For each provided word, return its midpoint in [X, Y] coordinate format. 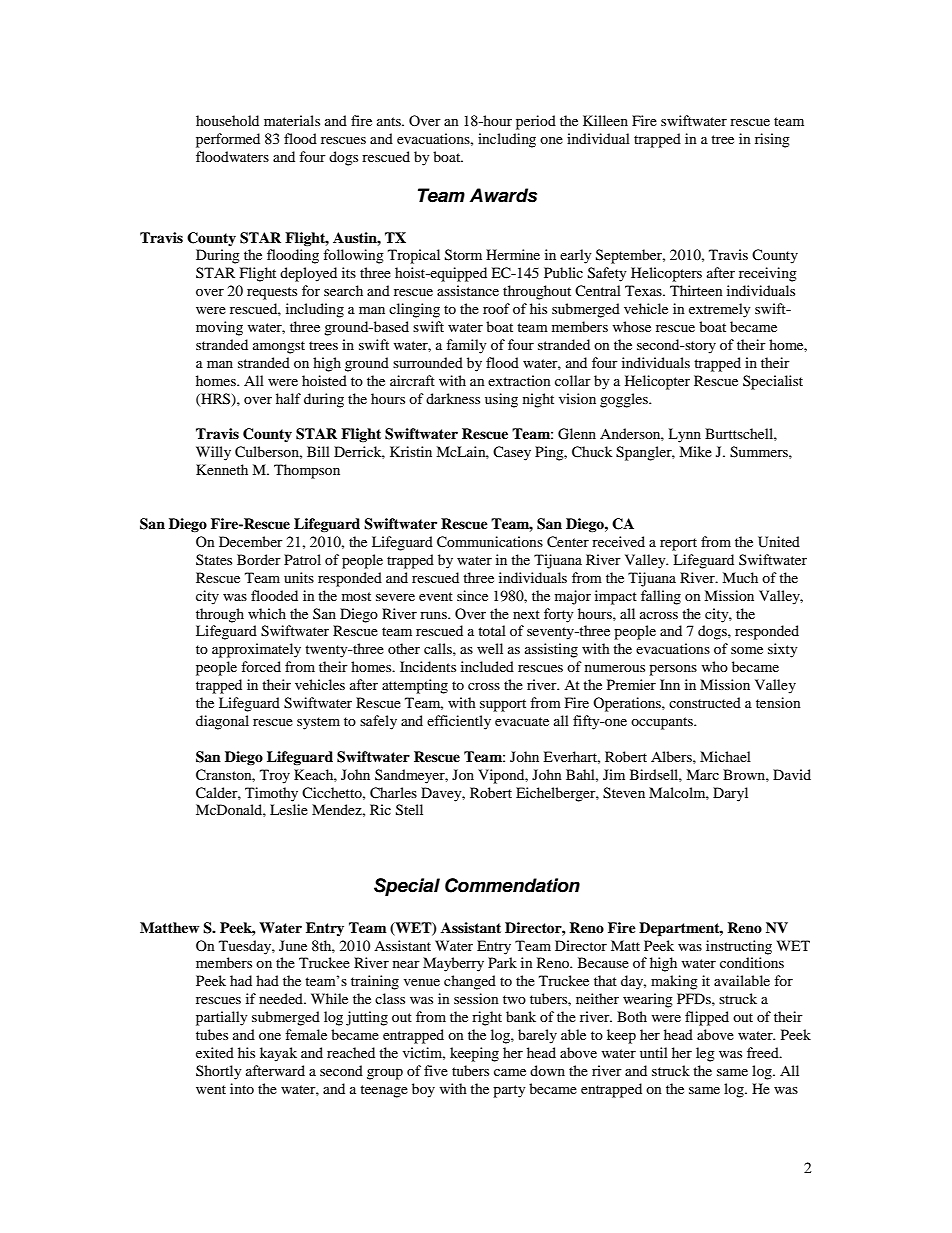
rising [772, 140]
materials [292, 120]
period [536, 122]
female [306, 1034]
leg [705, 1054]
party [509, 1091]
